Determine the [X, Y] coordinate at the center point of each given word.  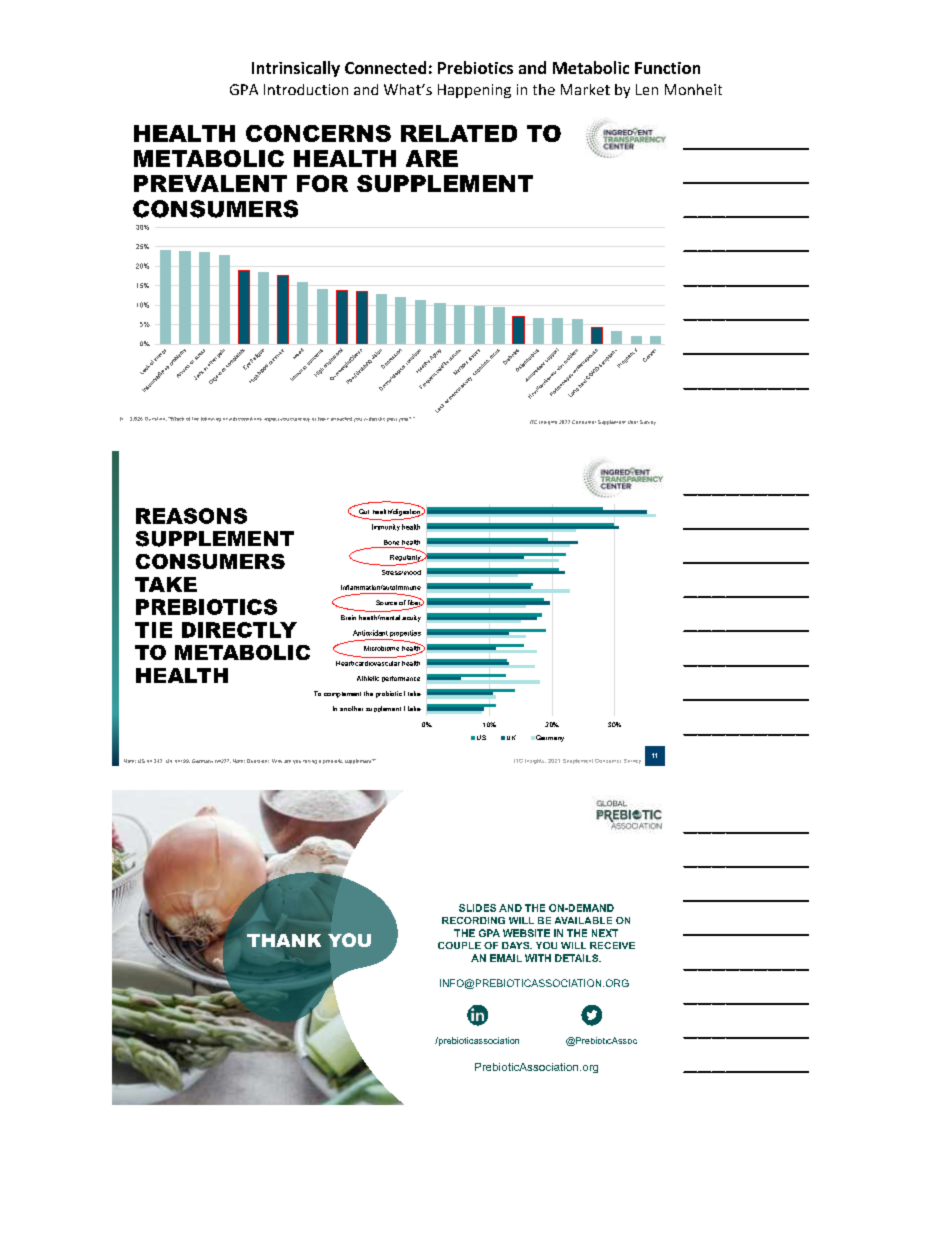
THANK [284, 940]
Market [585, 89]
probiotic [389, 694]
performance [401, 679]
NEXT [605, 933]
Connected [385, 67]
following [211, 419]
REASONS [191, 516]
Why [277, 761]
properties [405, 633]
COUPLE [459, 945]
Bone [391, 542]
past [392, 420]
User [633, 422]
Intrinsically [296, 69]
